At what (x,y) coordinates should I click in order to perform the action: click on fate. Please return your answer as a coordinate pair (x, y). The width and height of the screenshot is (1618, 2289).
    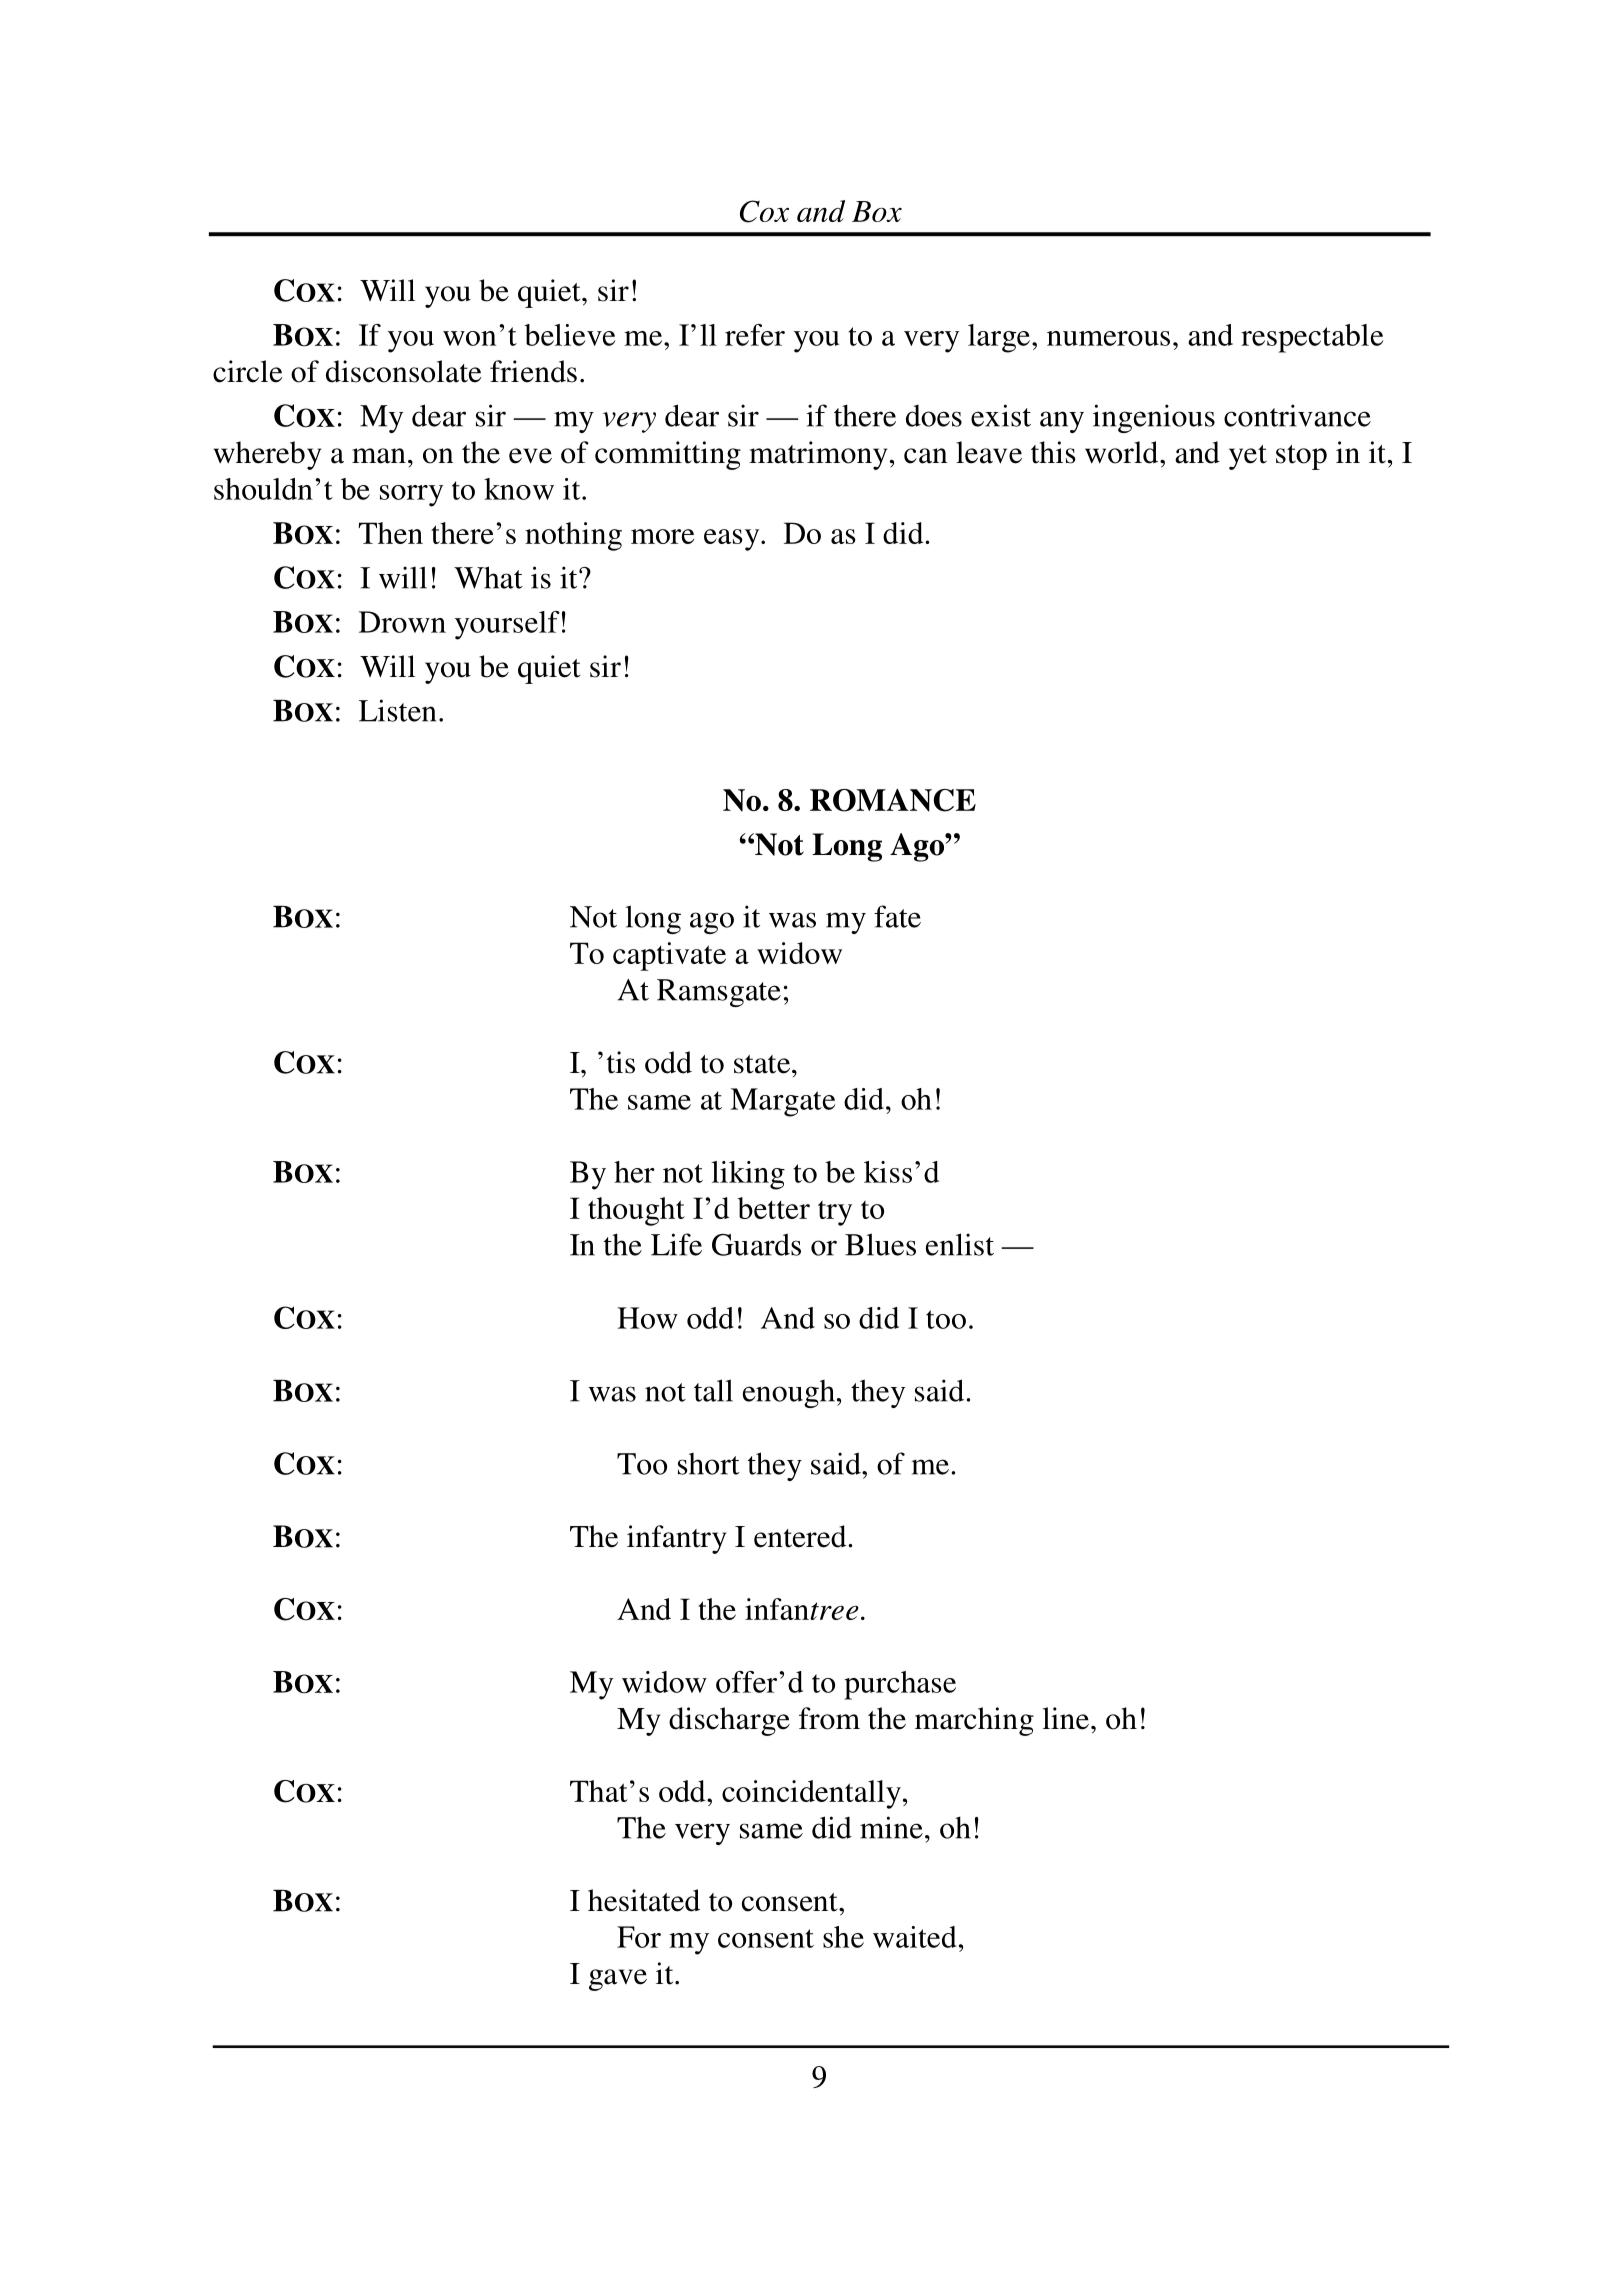
    Looking at the image, I should click on (897, 916).
